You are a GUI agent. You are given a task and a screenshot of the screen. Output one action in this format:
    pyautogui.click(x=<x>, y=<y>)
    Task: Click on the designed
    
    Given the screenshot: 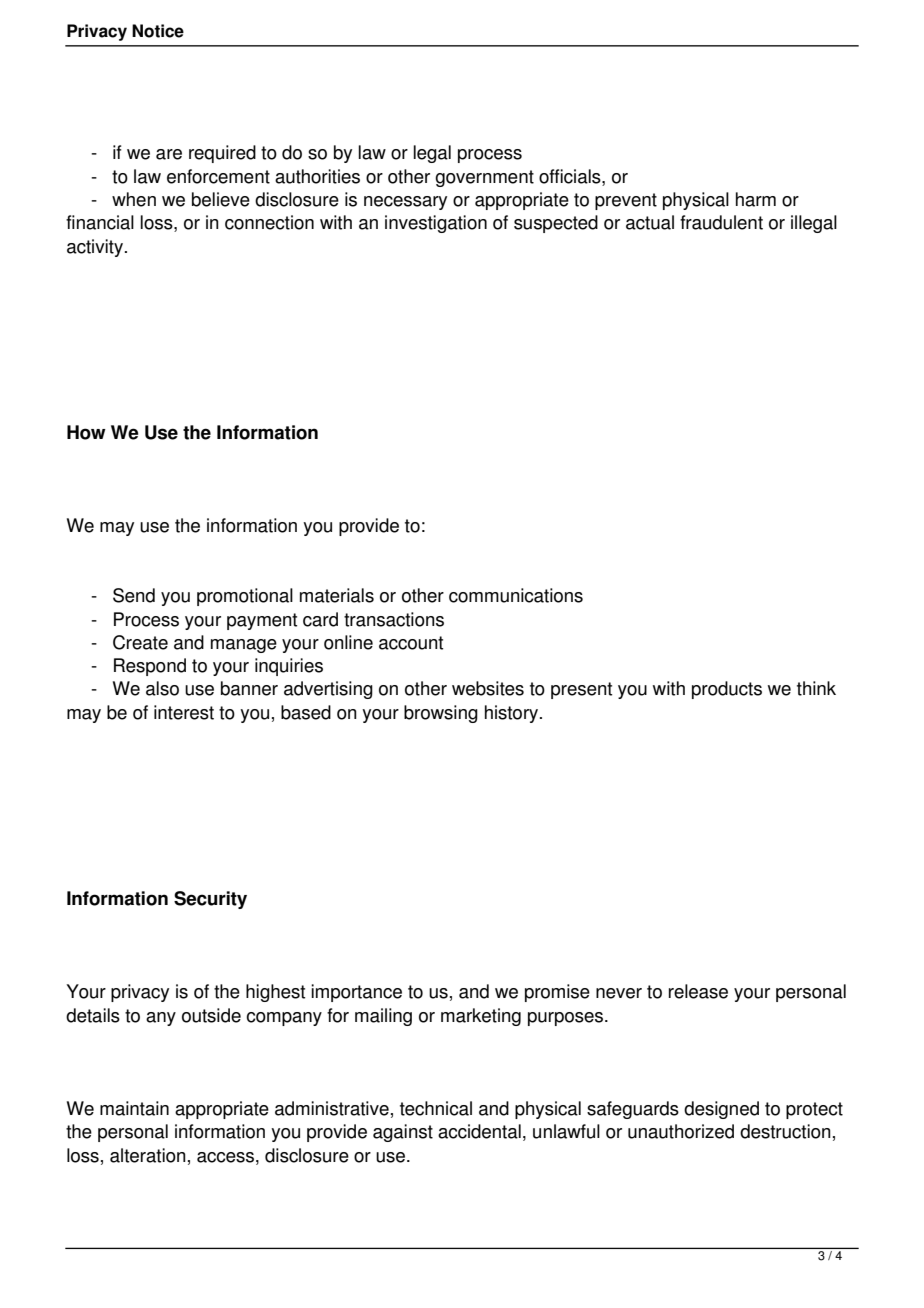 What is the action you would take?
    pyautogui.click(x=721, y=1110)
